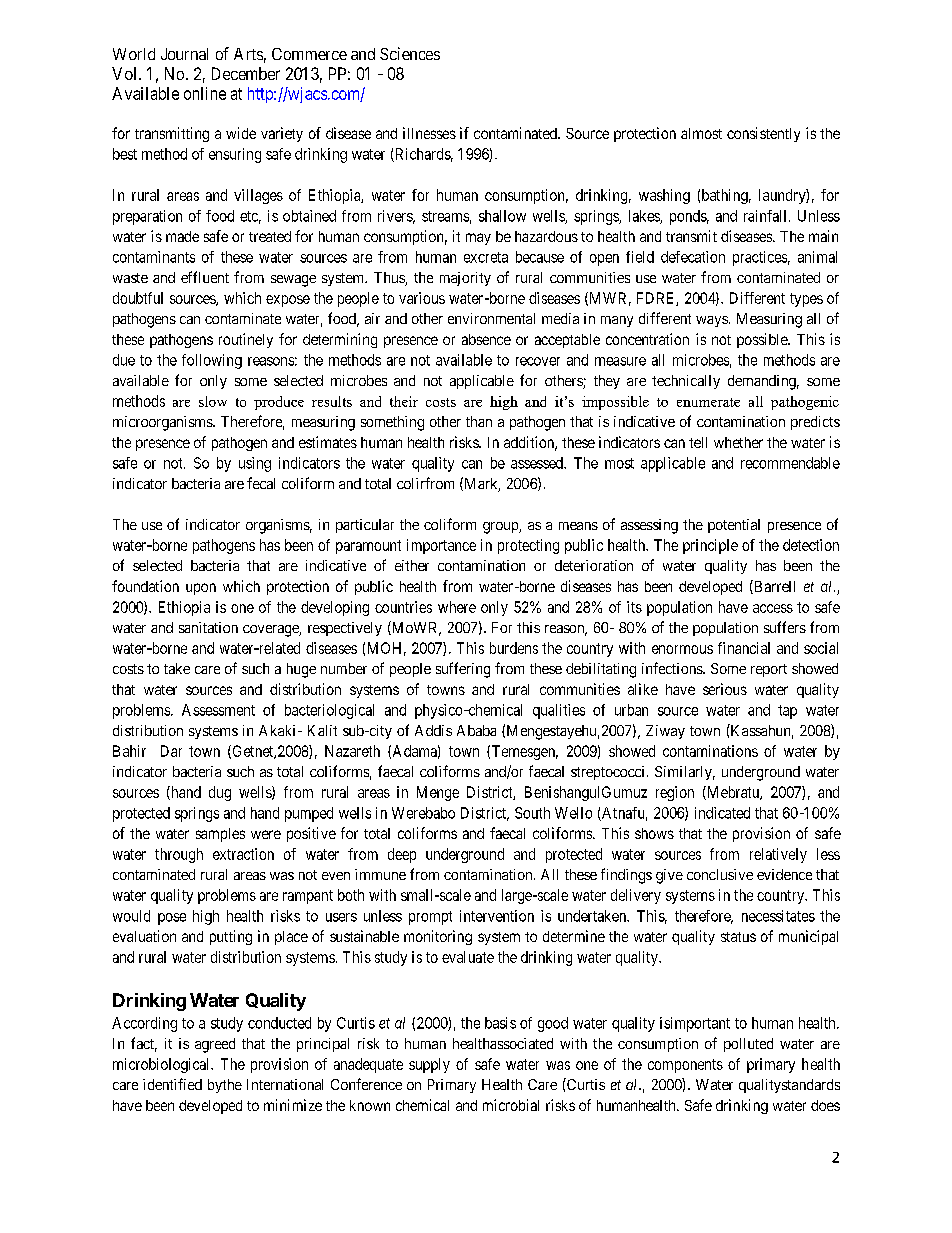 The image size is (952, 1233). What do you see at coordinates (213, 401) in the screenshot?
I see `slow` at bounding box center [213, 401].
